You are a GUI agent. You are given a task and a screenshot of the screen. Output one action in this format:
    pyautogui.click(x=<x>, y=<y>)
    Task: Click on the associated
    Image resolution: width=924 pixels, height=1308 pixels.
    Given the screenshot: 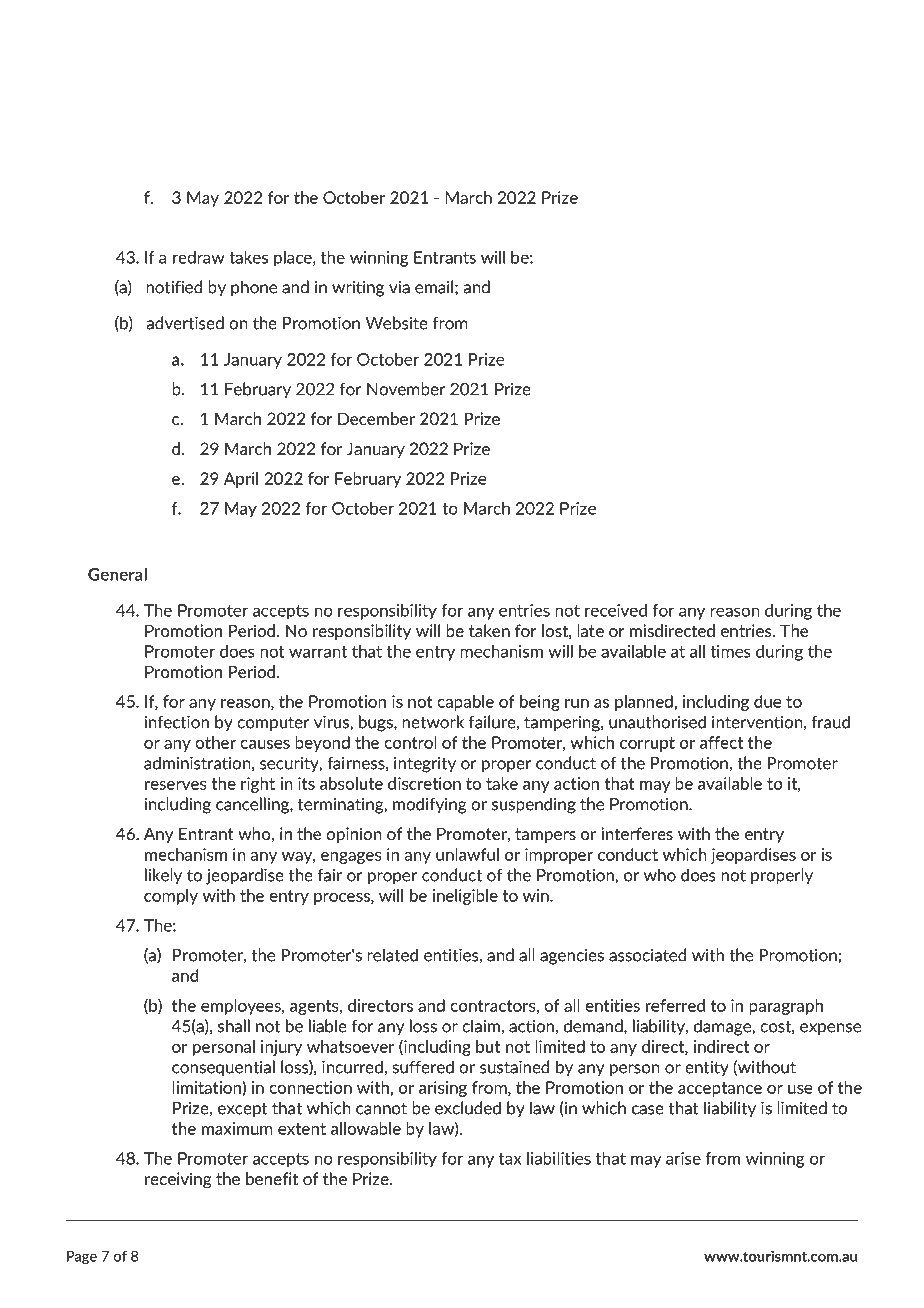 What is the action you would take?
    pyautogui.click(x=647, y=955)
